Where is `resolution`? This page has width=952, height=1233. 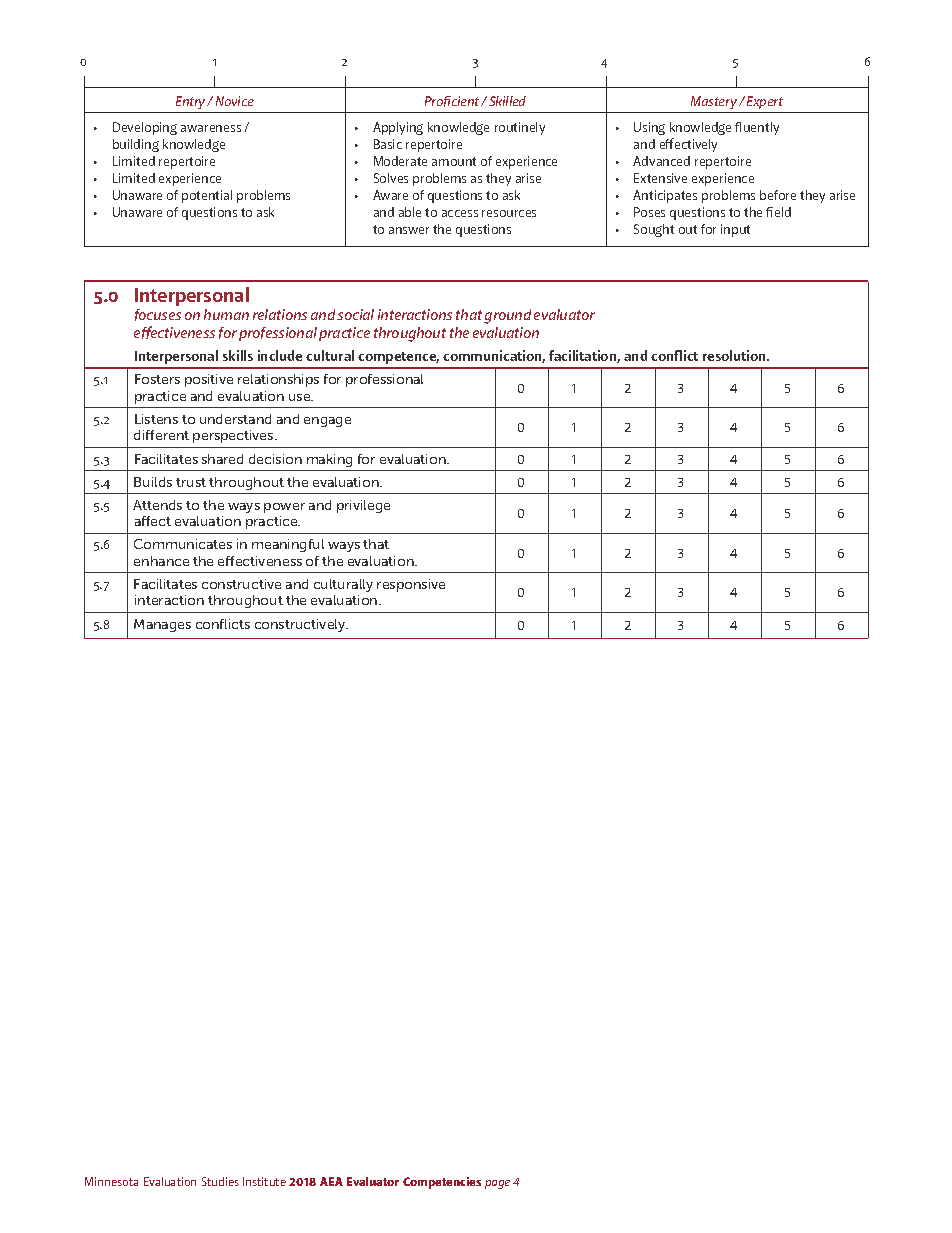
resolution is located at coordinates (735, 355).
